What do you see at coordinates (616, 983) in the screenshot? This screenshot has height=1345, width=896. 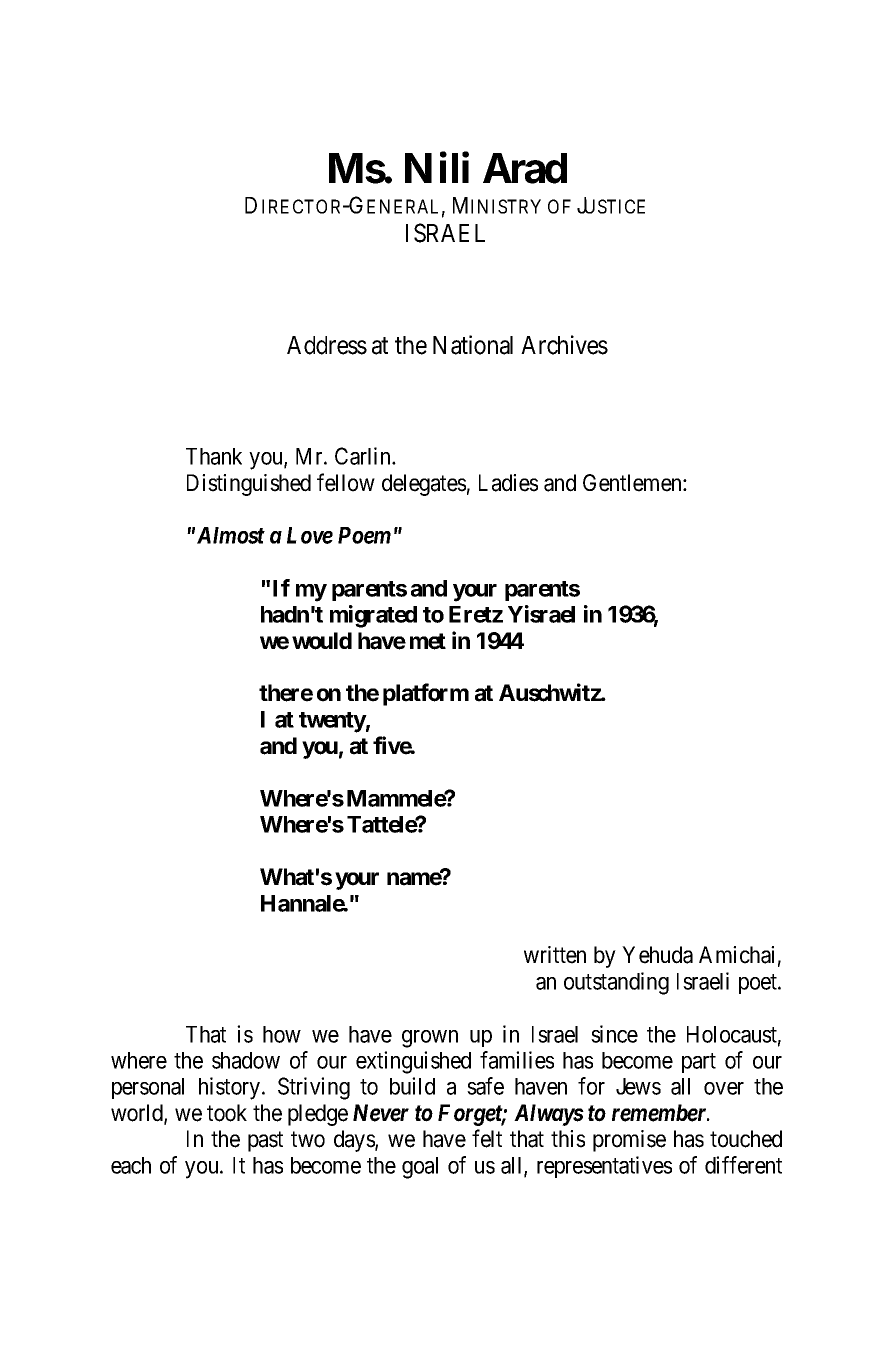 I see `outstanding` at bounding box center [616, 983].
